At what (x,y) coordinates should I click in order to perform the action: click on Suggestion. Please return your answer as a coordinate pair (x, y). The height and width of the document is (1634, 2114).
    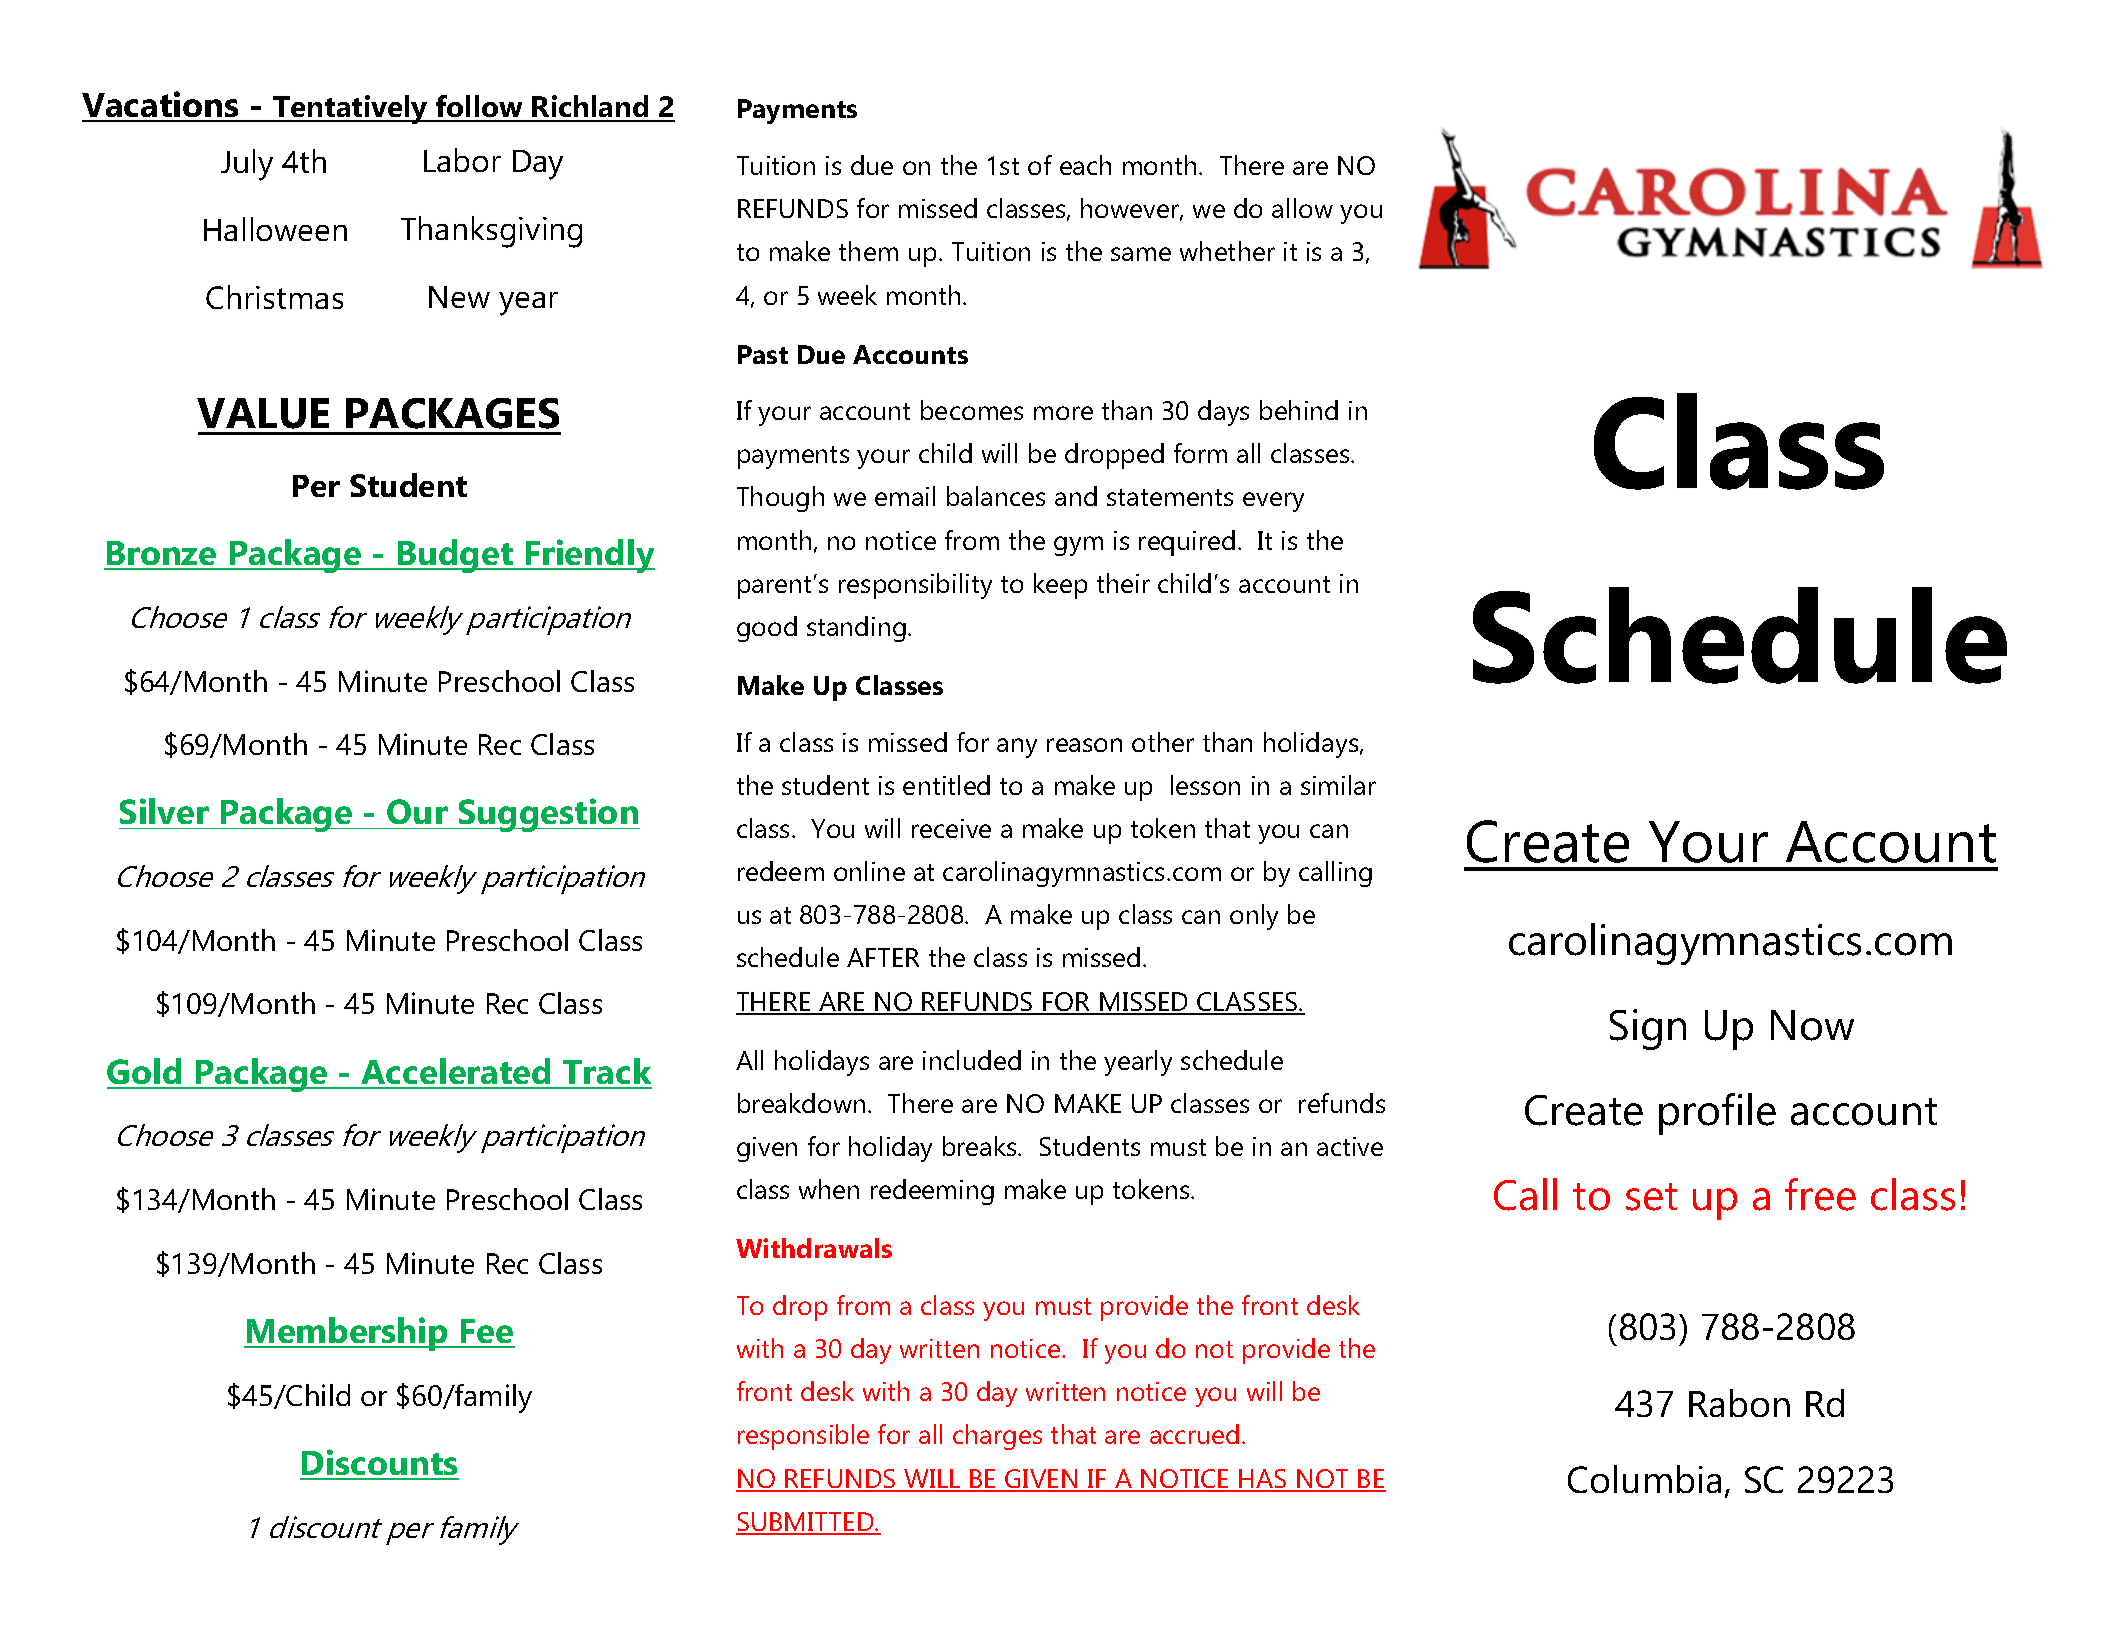
    Looking at the image, I should click on (548, 815).
